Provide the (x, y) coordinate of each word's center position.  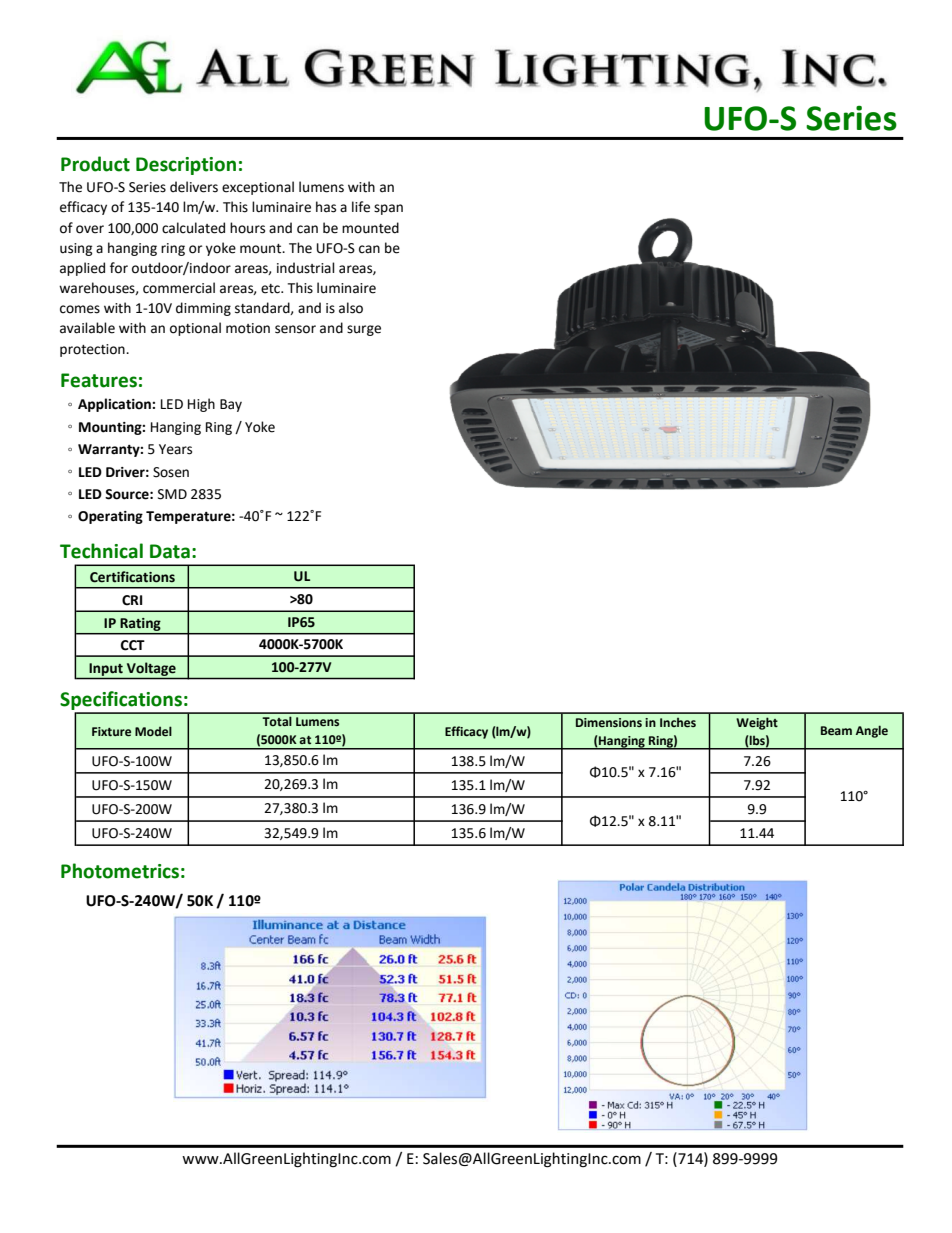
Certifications (132, 577)
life (361, 207)
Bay (231, 405)
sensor (295, 329)
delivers (194, 187)
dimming (203, 309)
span (388, 209)
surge (364, 330)
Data (170, 551)
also (351, 308)
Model (153, 731)
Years (175, 449)
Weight (757, 723)
